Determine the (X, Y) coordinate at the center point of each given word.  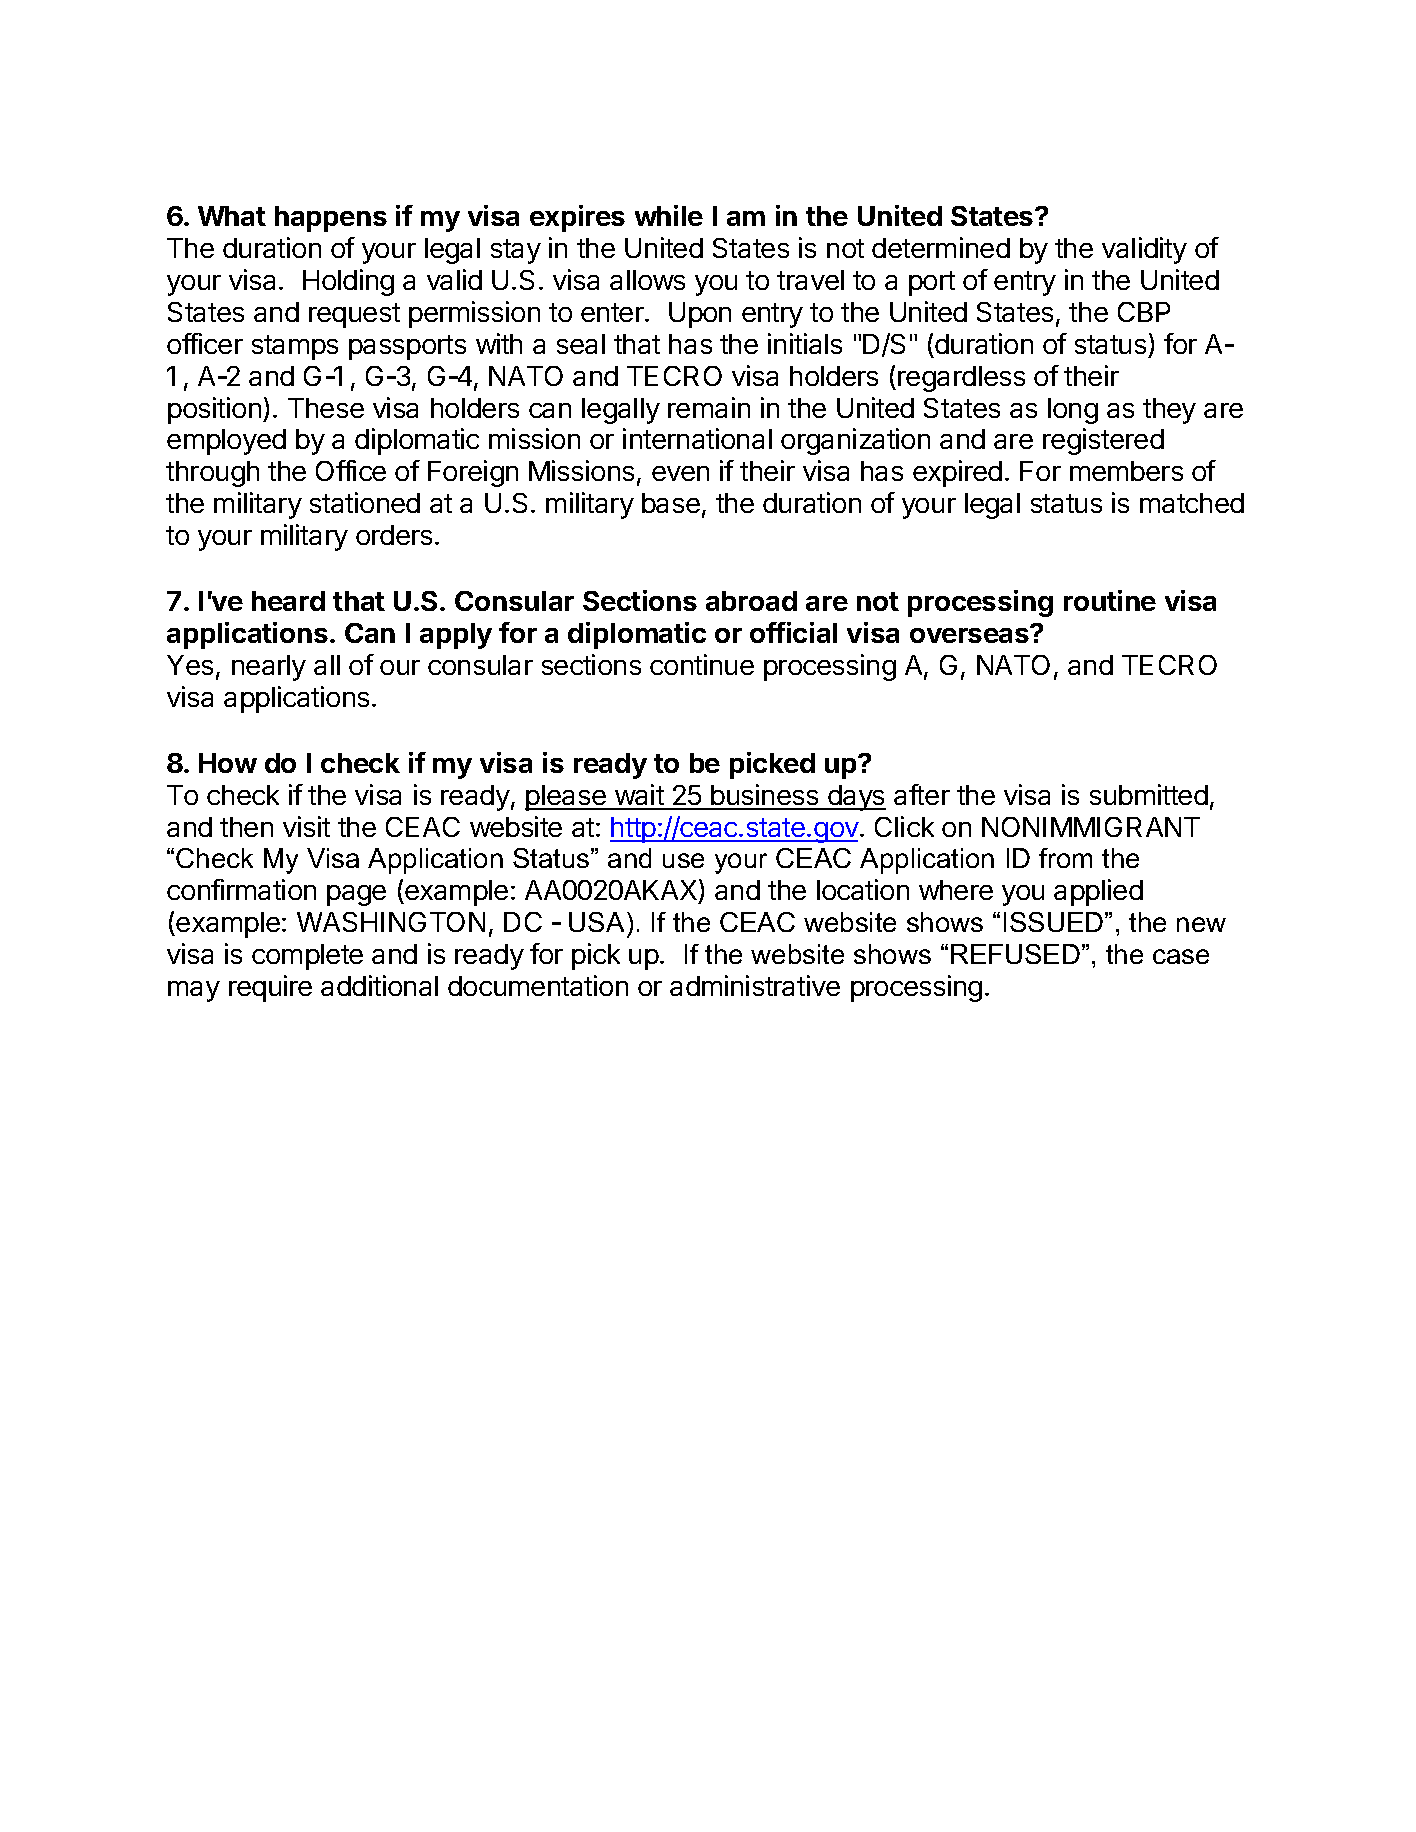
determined (941, 247)
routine (1110, 600)
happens (331, 219)
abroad (751, 601)
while (669, 215)
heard (288, 601)
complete (307, 957)
